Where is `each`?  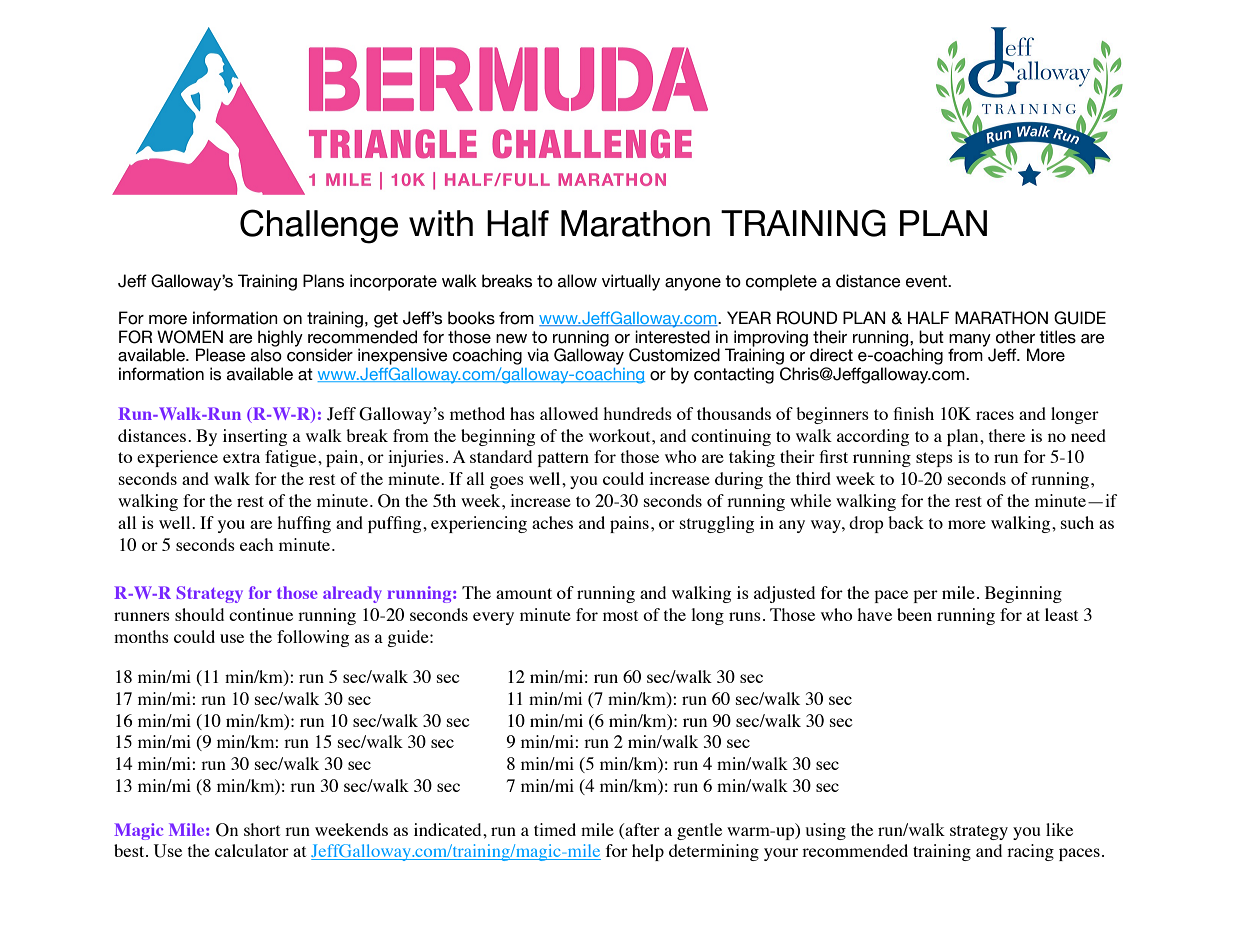
each is located at coordinates (256, 544).
